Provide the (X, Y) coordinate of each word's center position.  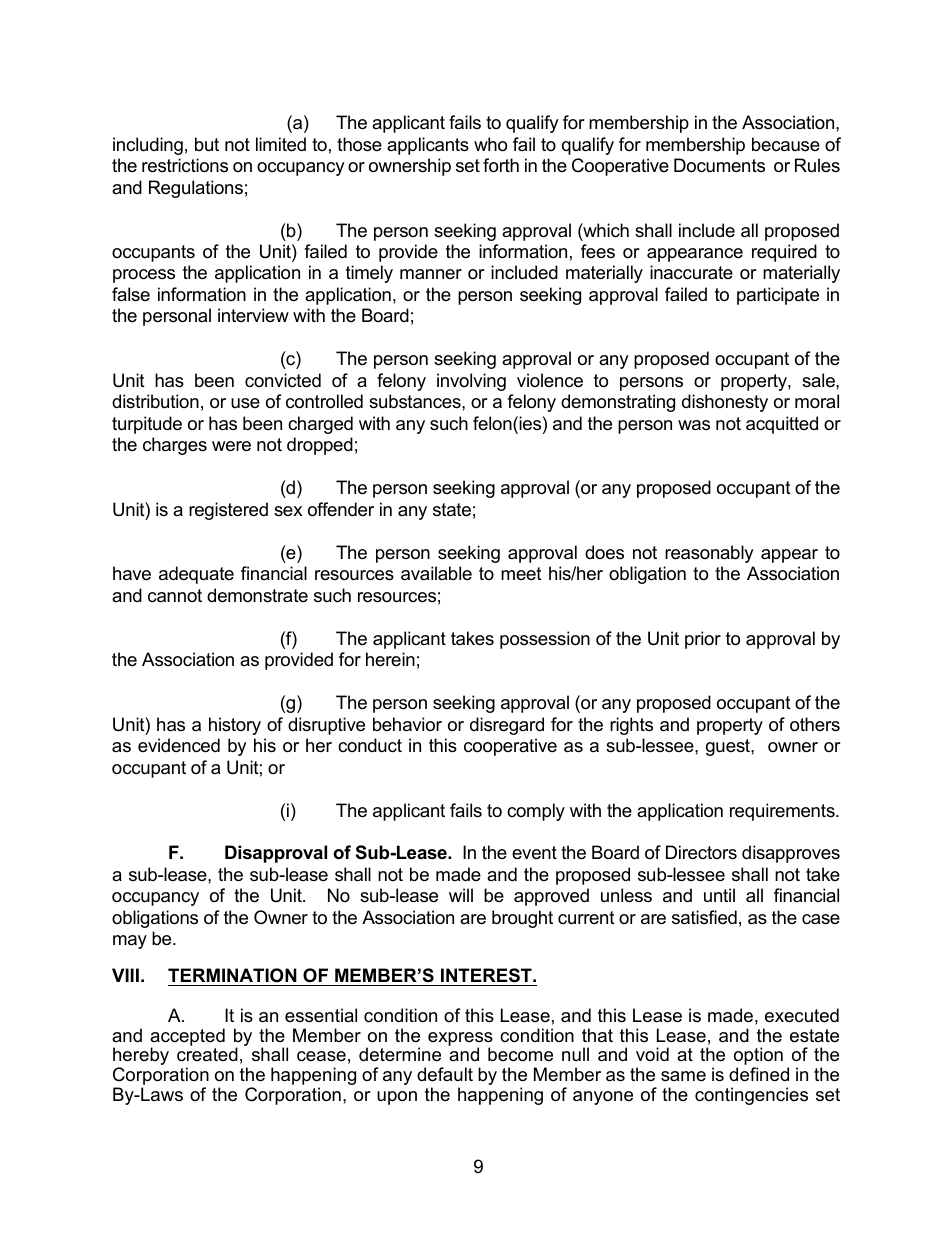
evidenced (179, 745)
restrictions (185, 165)
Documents (719, 165)
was (694, 425)
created (207, 1054)
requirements (783, 812)
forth (501, 165)
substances (416, 401)
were (231, 446)
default (445, 1074)
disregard (507, 726)
